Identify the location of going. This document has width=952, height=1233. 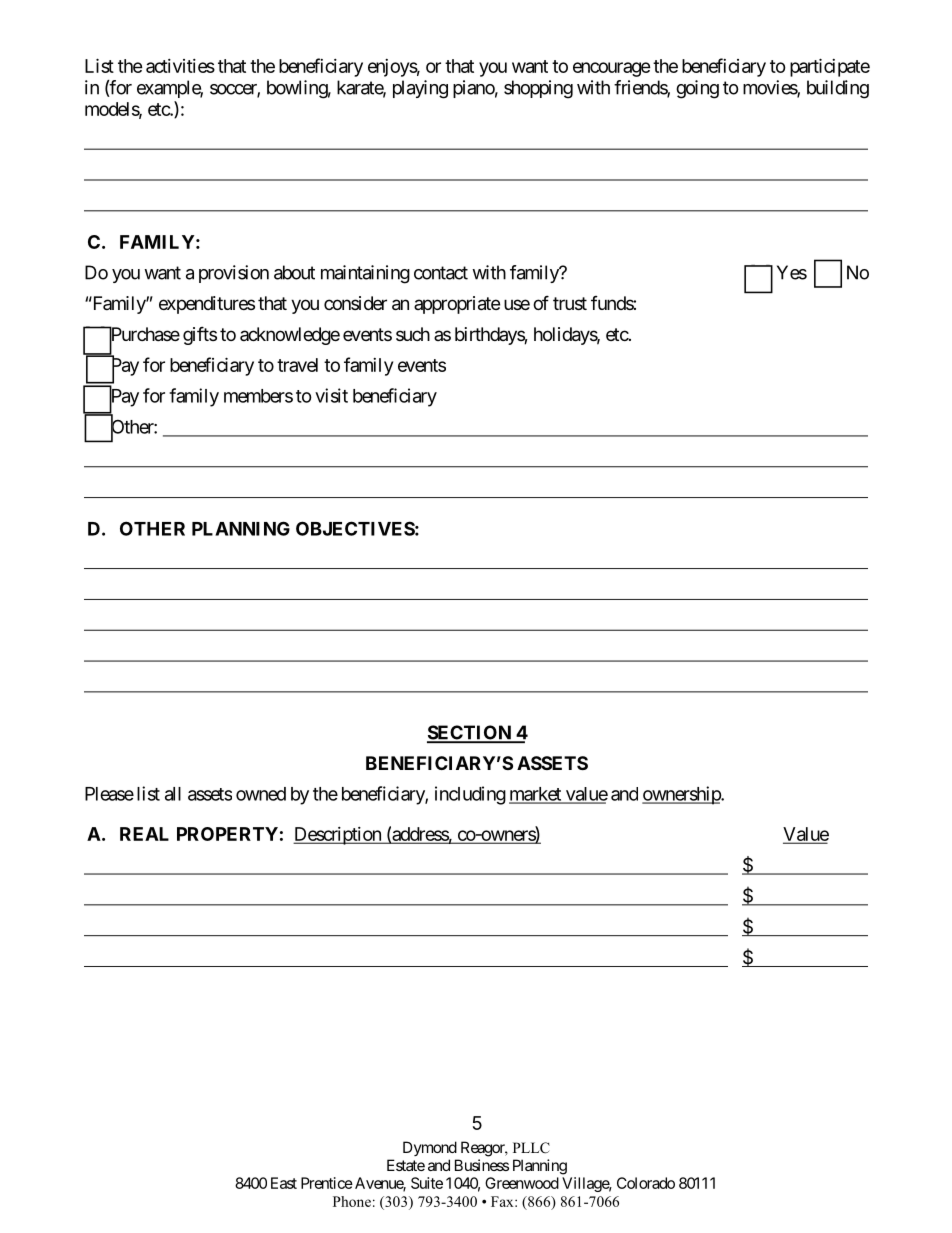
(697, 89).
